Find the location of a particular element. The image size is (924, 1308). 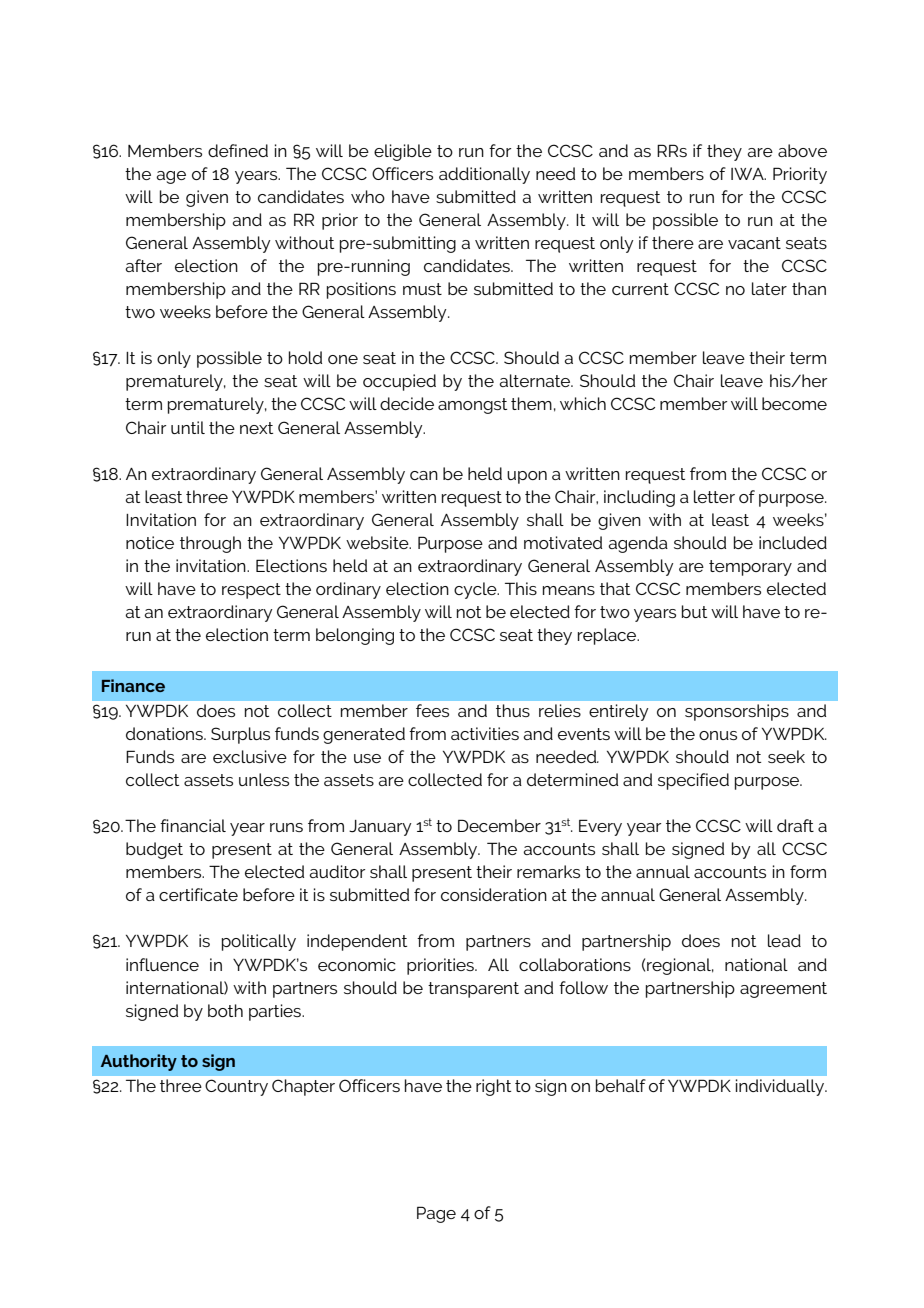

financial is located at coordinates (193, 825).
